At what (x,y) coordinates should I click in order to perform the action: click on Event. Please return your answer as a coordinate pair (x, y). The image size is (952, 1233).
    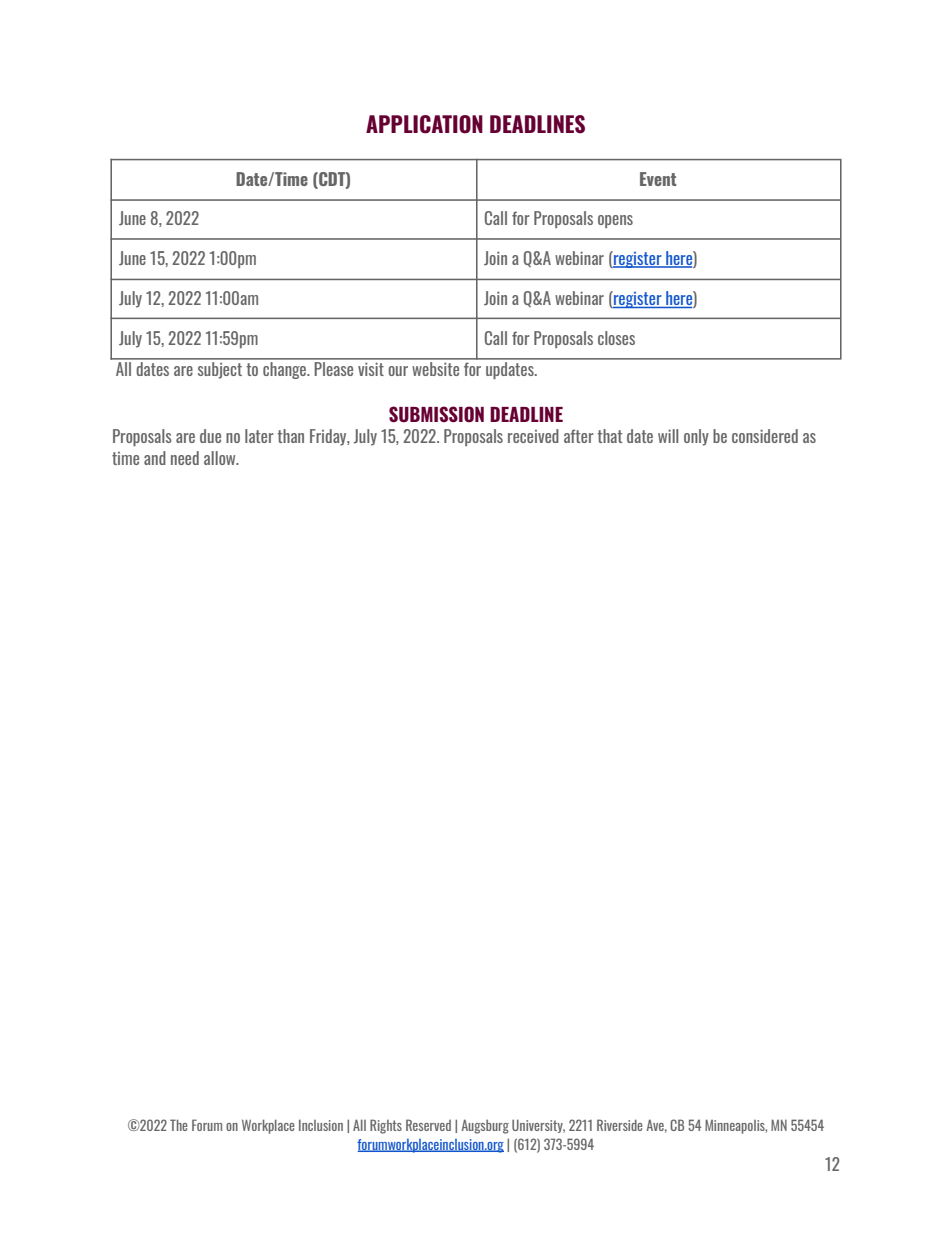
    Looking at the image, I should click on (658, 179).
